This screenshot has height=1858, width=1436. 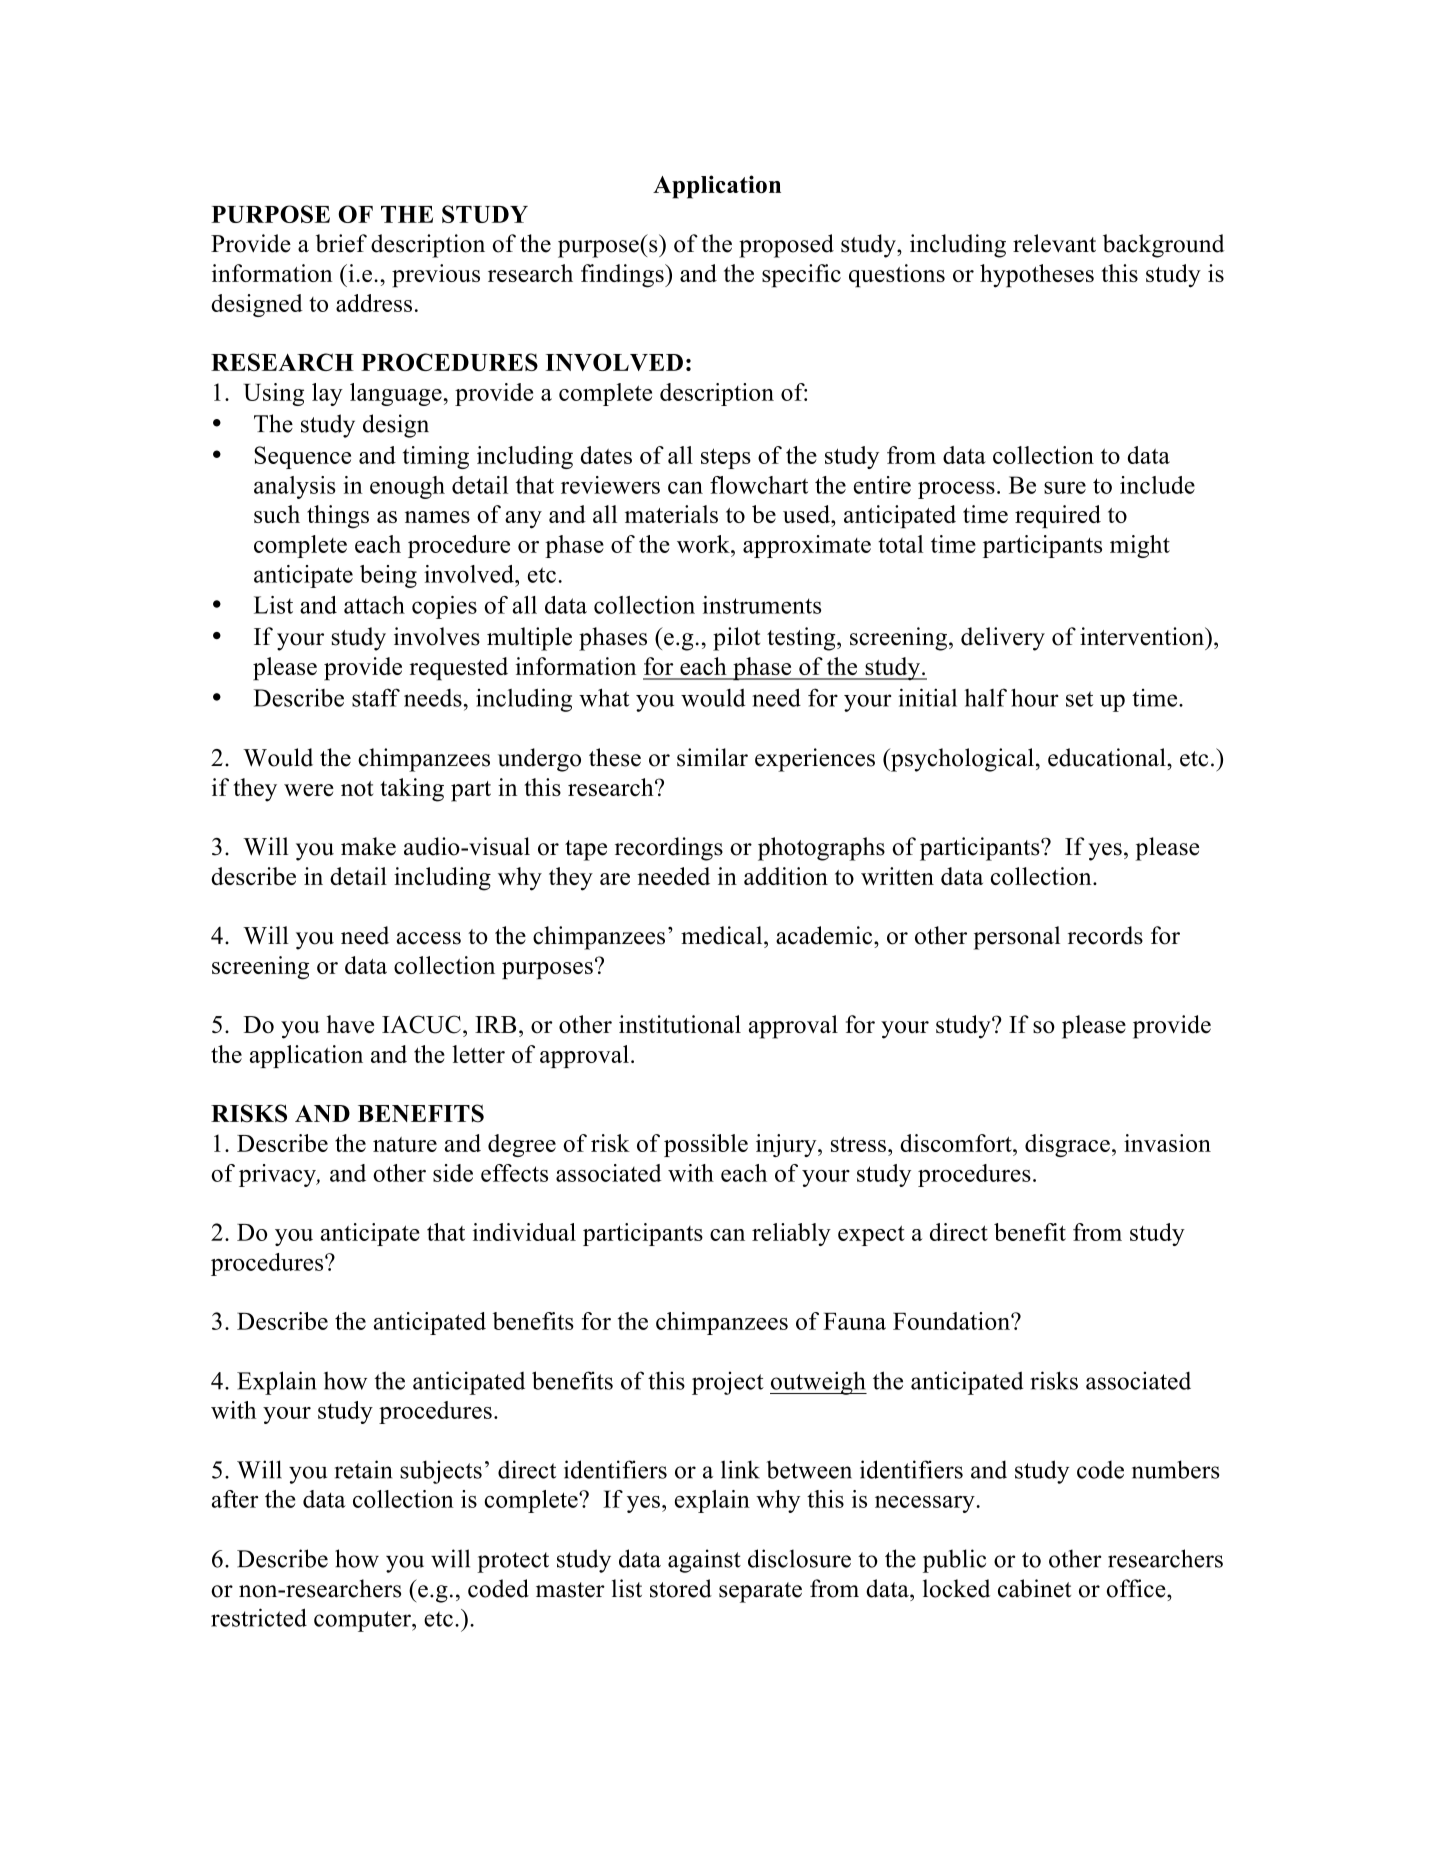 What do you see at coordinates (1003, 639) in the screenshot?
I see `delivery` at bounding box center [1003, 639].
